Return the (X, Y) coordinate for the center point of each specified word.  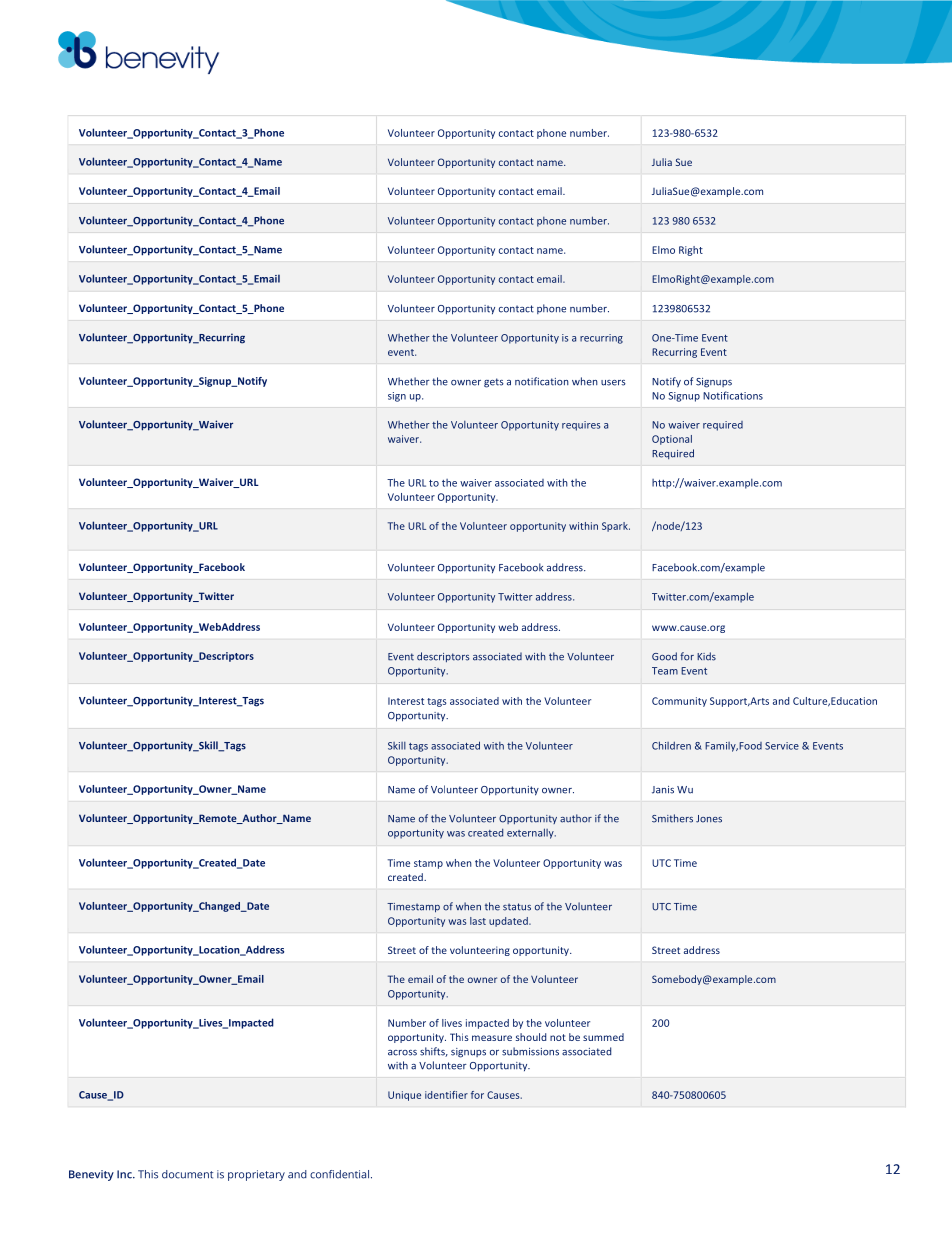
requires (581, 426)
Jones (709, 819)
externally (531, 833)
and (781, 701)
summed (603, 1037)
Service (782, 746)
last (478, 921)
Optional (672, 440)
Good (664, 656)
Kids (706, 656)
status (517, 907)
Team (665, 671)
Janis (663, 790)
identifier (446, 1095)
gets (494, 383)
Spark (616, 527)
